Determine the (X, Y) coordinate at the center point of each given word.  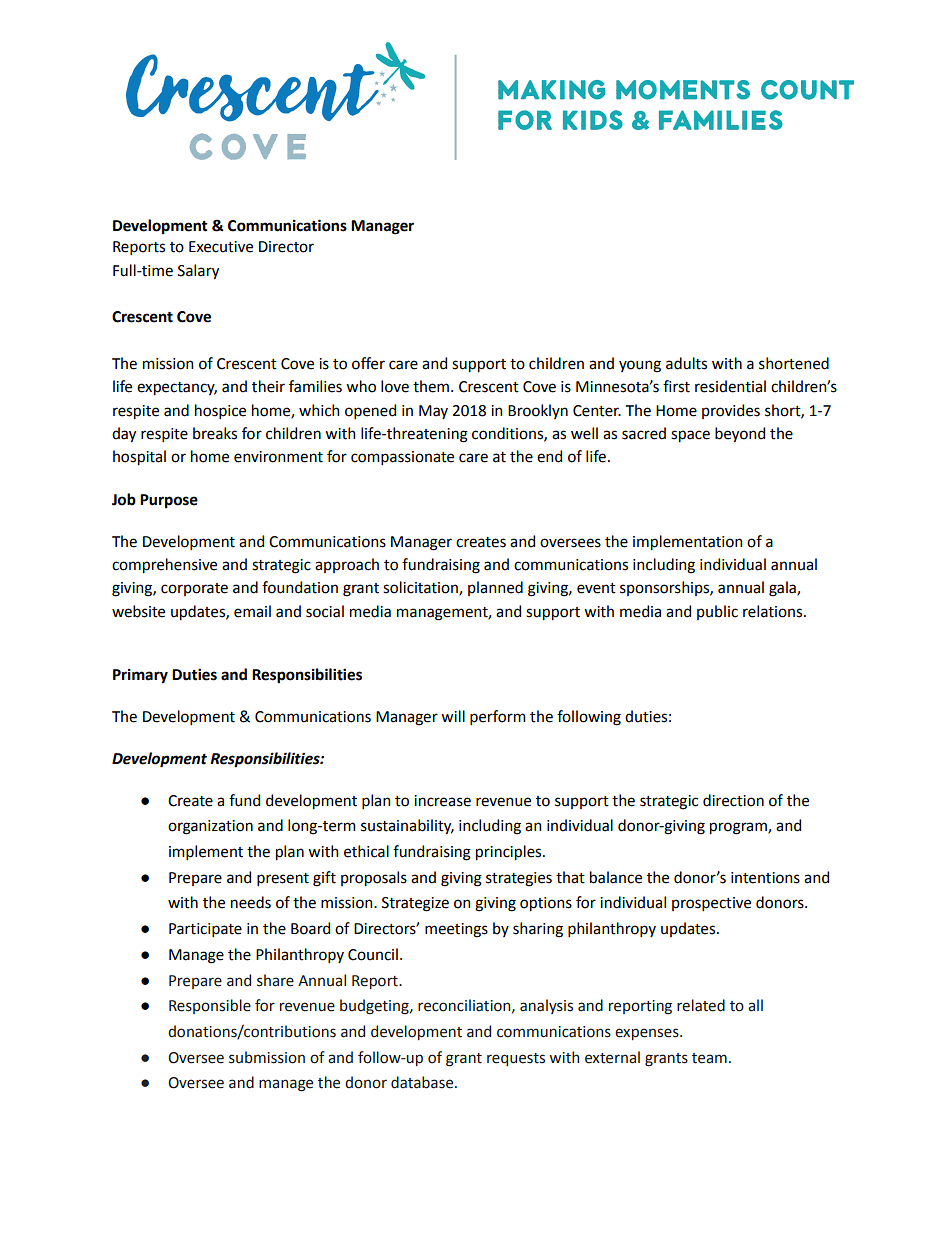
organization (210, 827)
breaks (215, 433)
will (453, 716)
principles (510, 853)
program (739, 828)
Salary (198, 272)
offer (368, 363)
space (690, 436)
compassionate (402, 458)
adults (686, 363)
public (717, 612)
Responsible (210, 1006)
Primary (140, 676)
